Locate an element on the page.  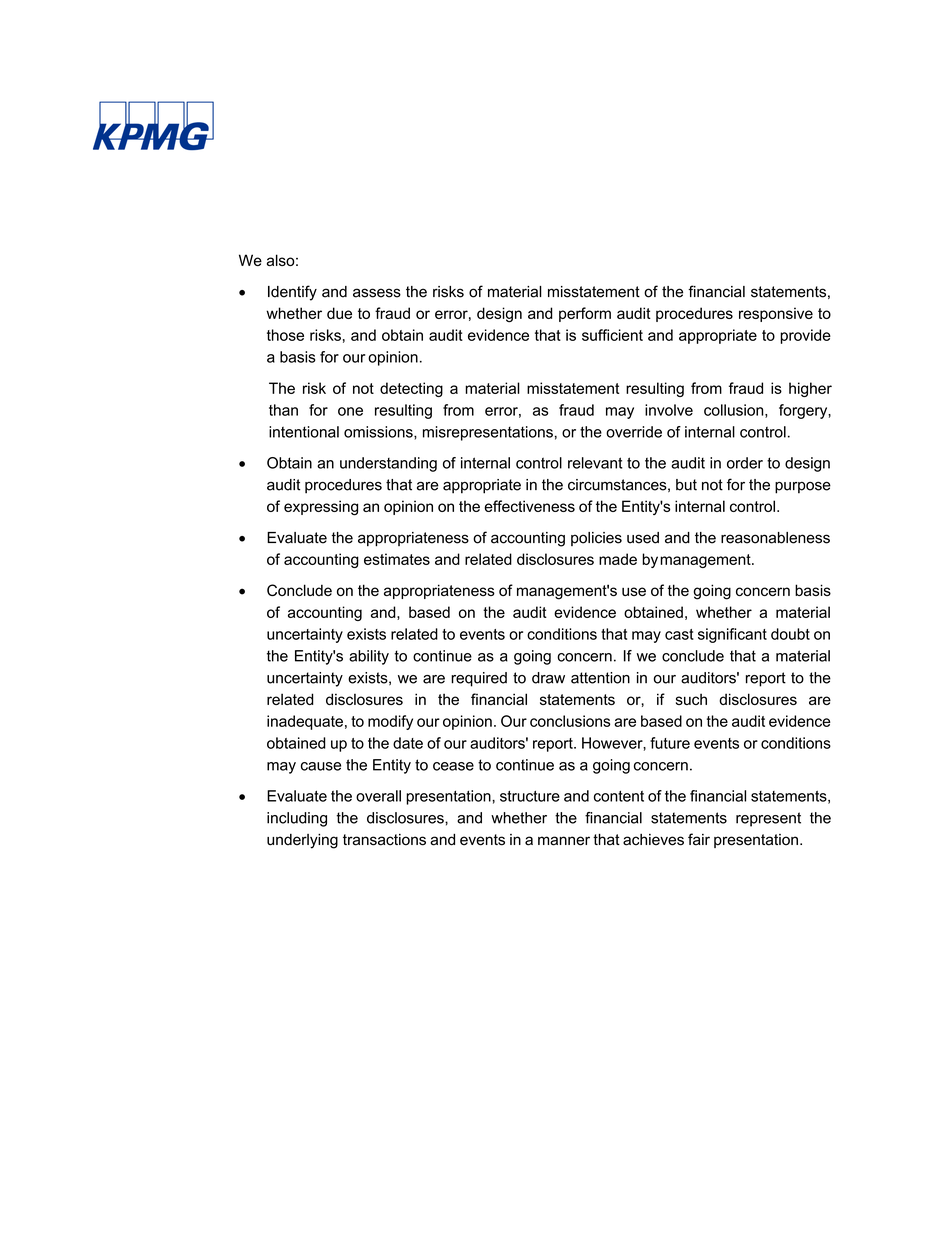
transactions is located at coordinates (384, 840).
